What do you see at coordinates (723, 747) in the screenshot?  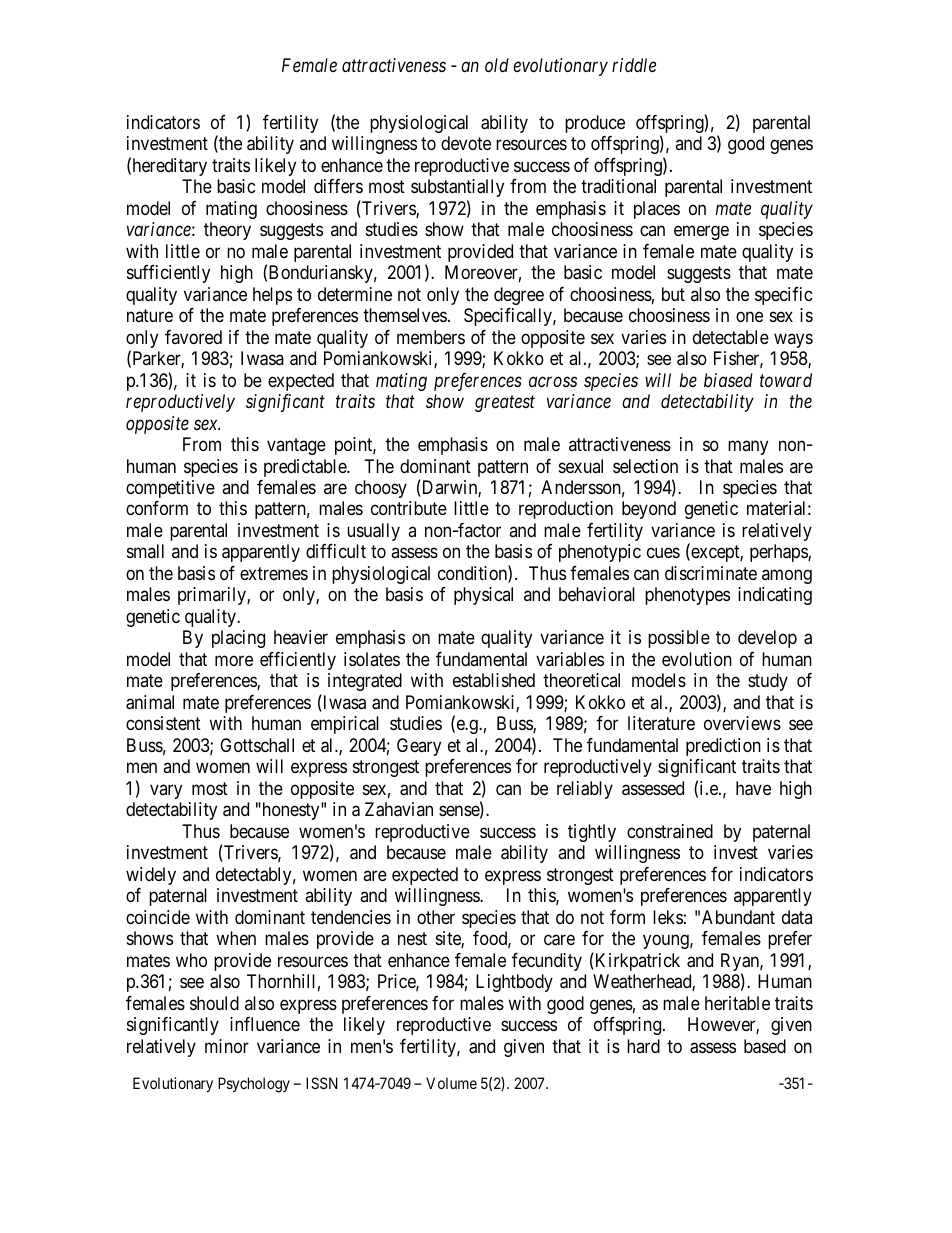 I see `prediction` at bounding box center [723, 747].
